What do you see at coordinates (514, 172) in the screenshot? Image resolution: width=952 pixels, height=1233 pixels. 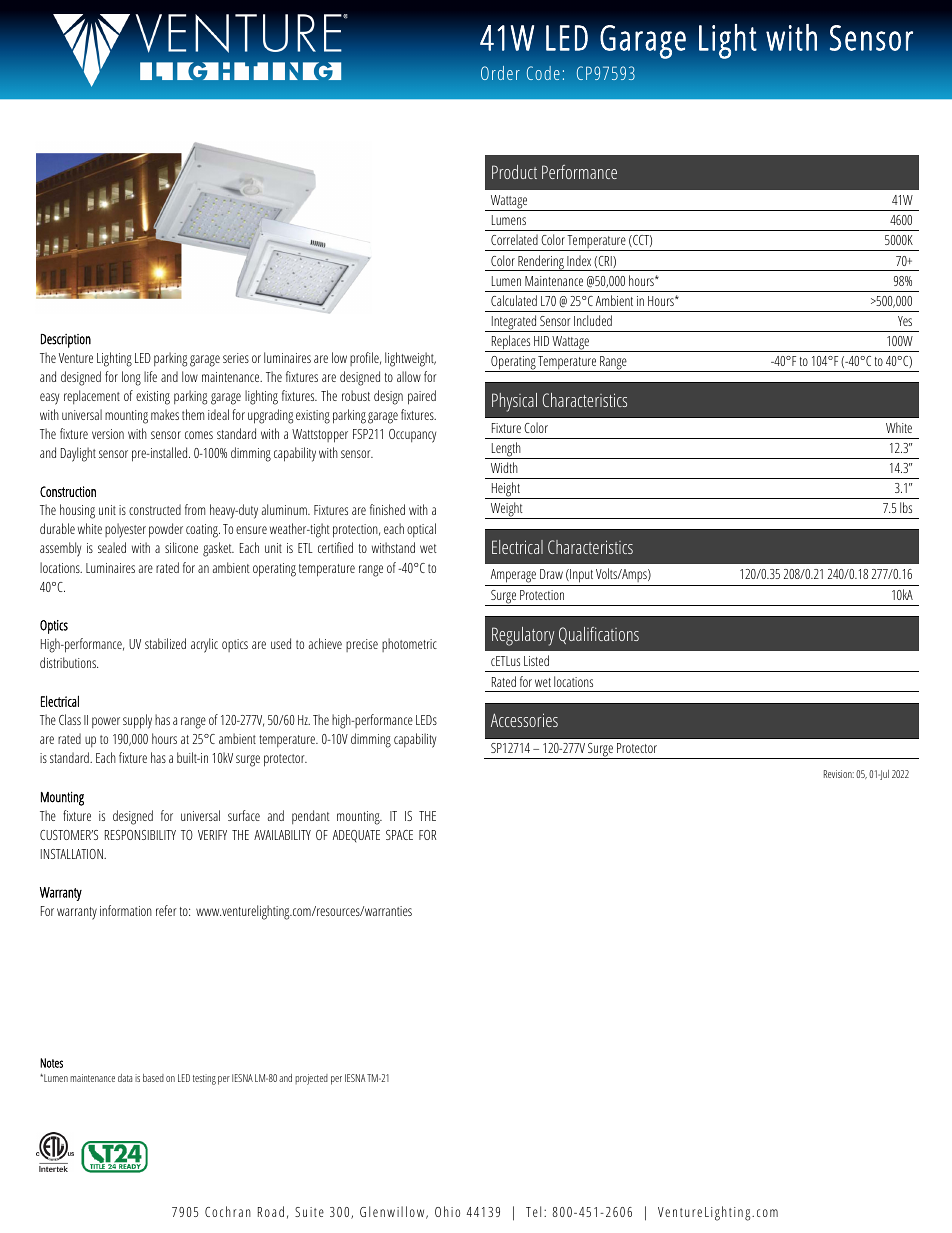 I see `Product` at bounding box center [514, 172].
